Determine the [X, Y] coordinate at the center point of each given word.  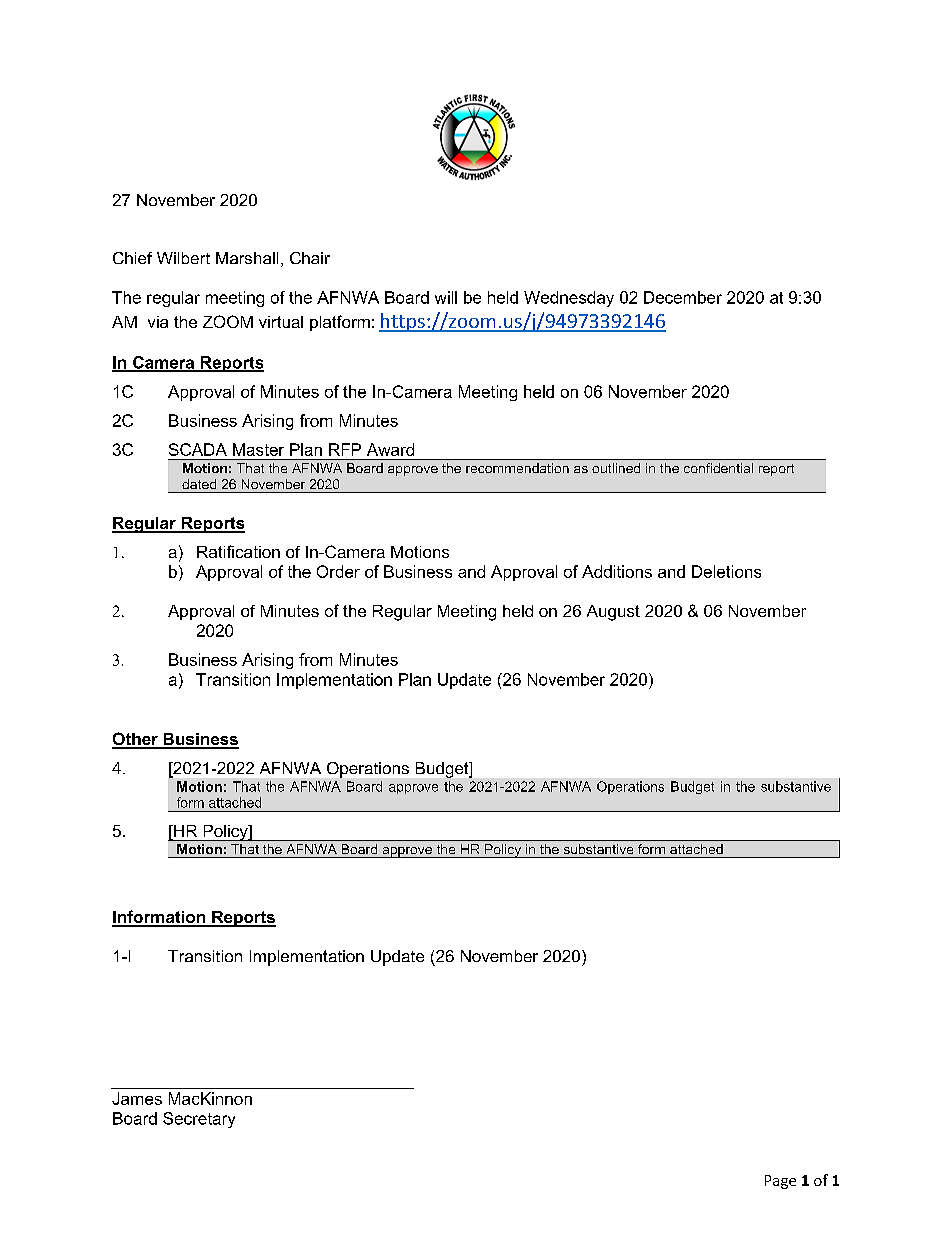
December [683, 297]
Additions [617, 571]
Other [136, 740]
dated [199, 484]
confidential [718, 468]
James [137, 1098]
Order [338, 571]
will [446, 297]
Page [780, 1182]
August [613, 613]
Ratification [238, 551]
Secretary [199, 1120]
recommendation [517, 468]
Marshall [247, 258]
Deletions [726, 571]
